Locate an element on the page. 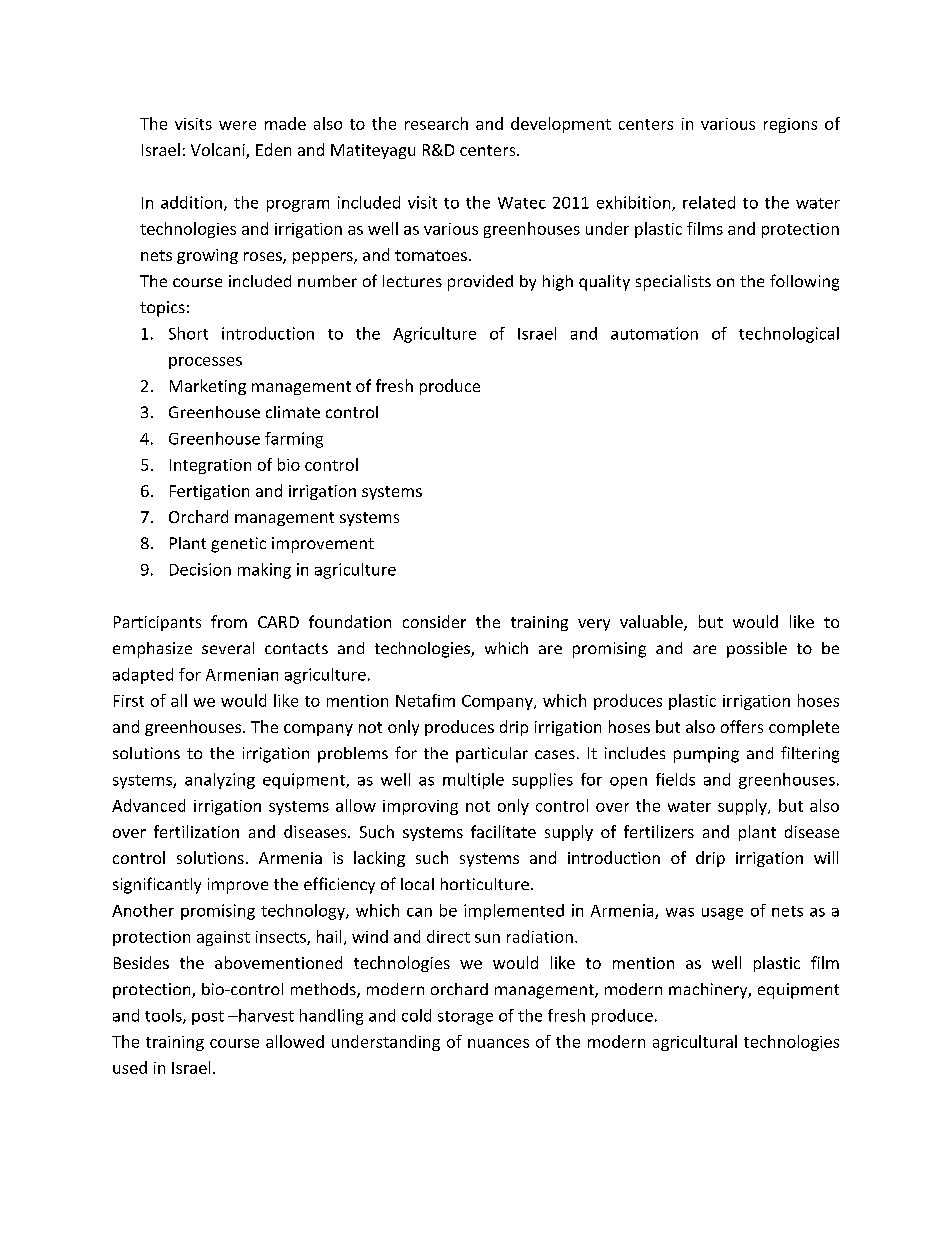  offers is located at coordinates (742, 726).
